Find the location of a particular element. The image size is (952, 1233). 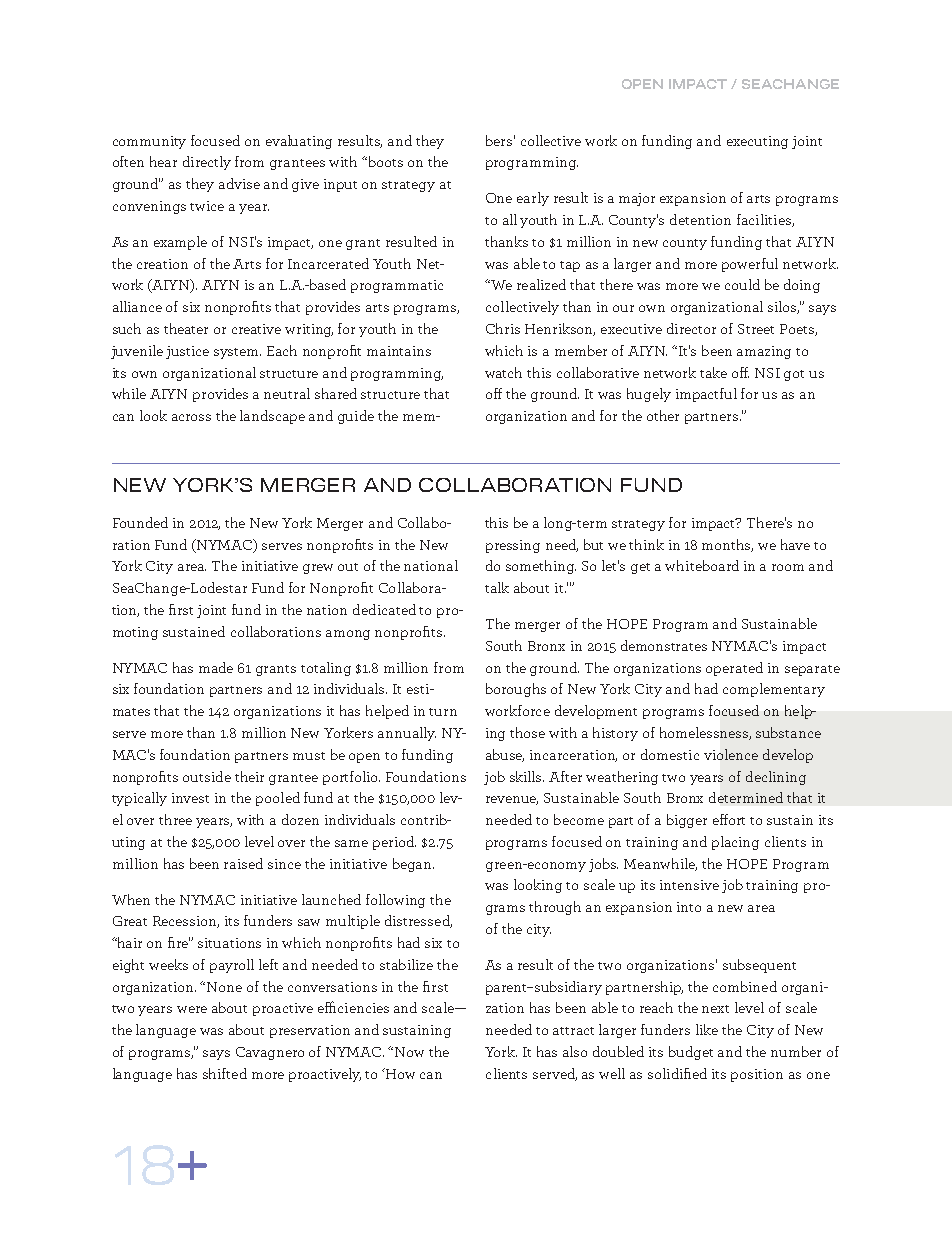

talk is located at coordinates (497, 587).
